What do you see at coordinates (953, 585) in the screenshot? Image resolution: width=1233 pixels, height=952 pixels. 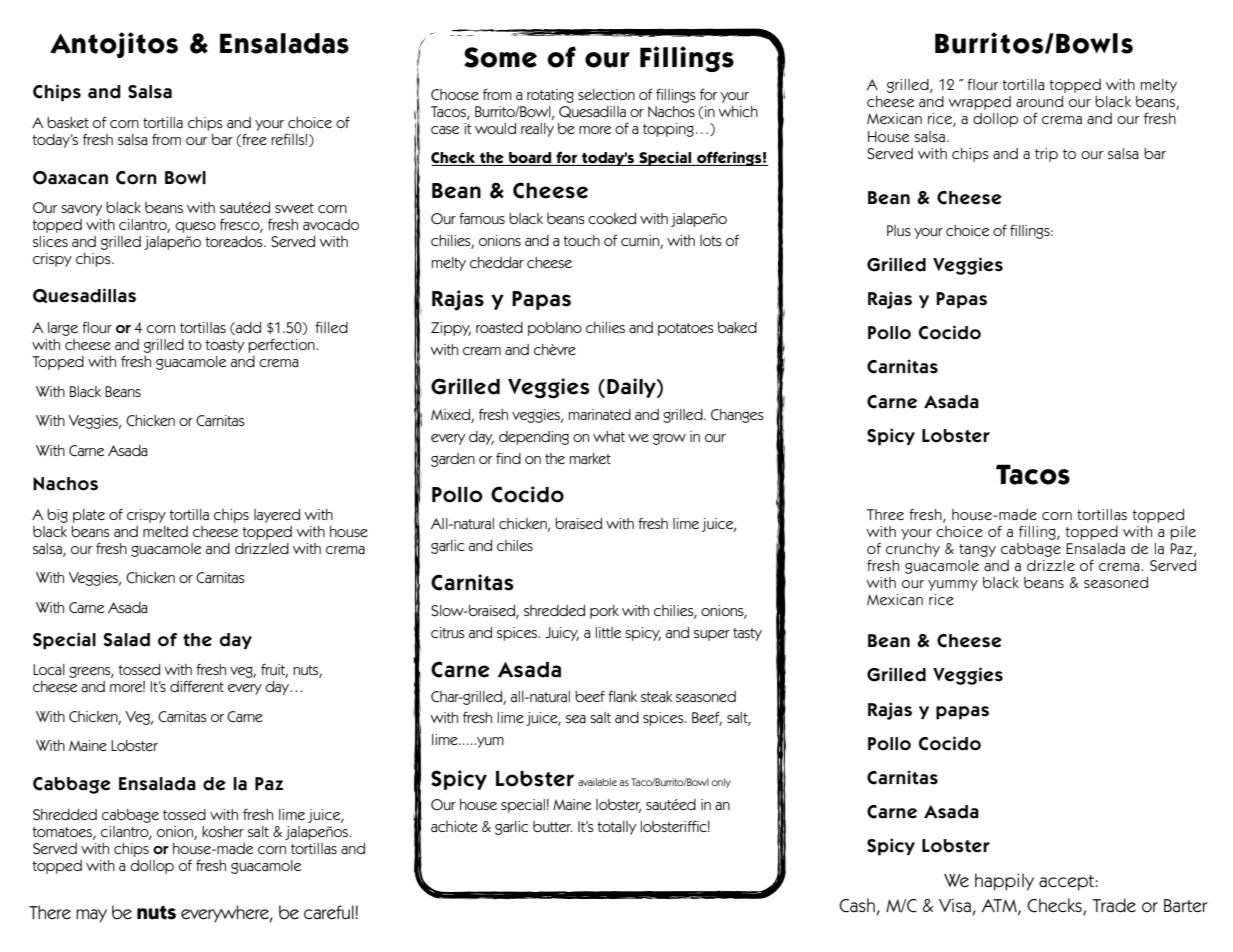 I see `yummy` at bounding box center [953, 585].
